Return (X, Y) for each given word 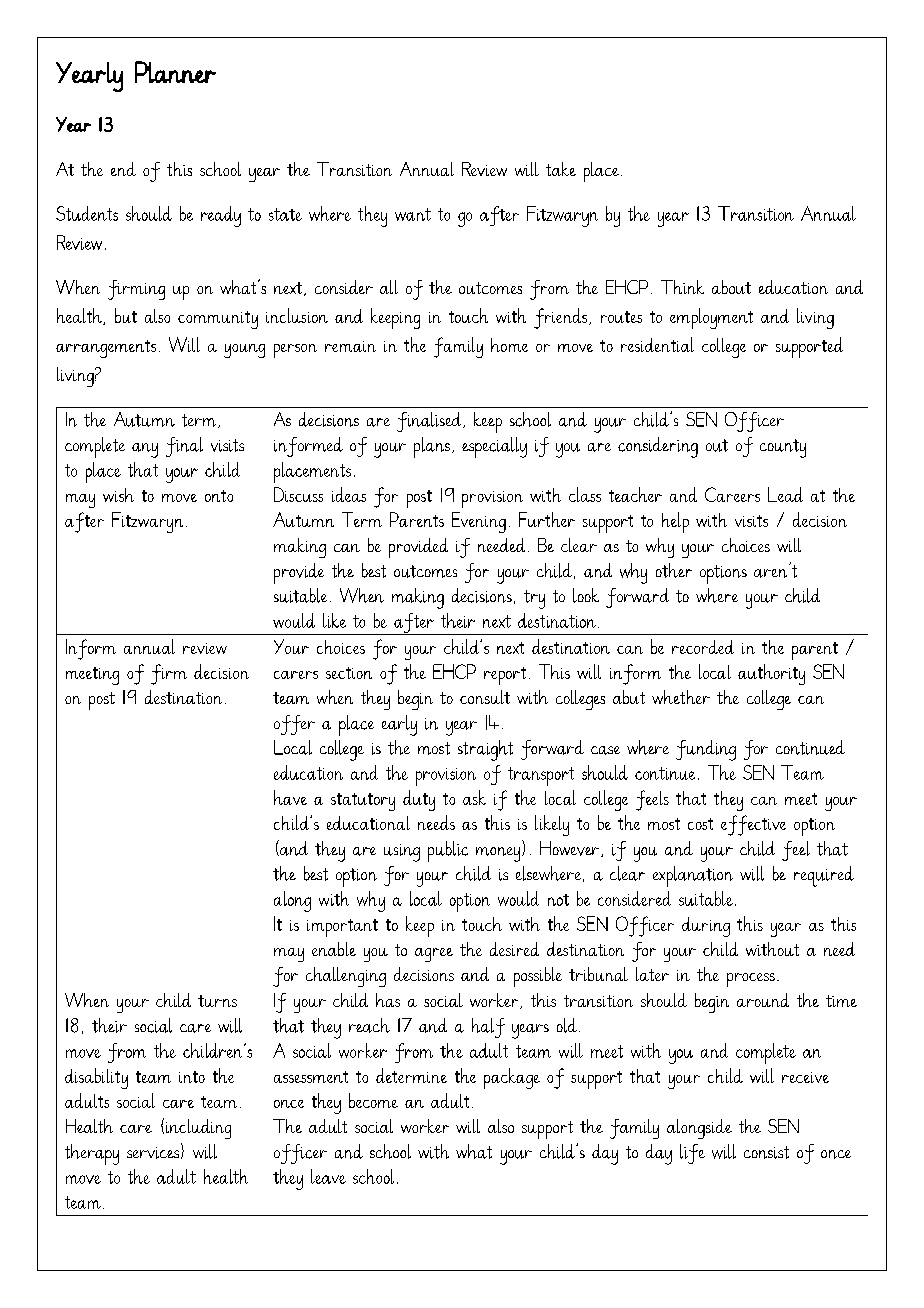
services (154, 1153)
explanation (693, 876)
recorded (703, 647)
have (290, 797)
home (509, 345)
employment (711, 318)
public (448, 851)
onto (219, 496)
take (561, 169)
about (731, 287)
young (244, 351)
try (534, 599)
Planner (175, 72)
